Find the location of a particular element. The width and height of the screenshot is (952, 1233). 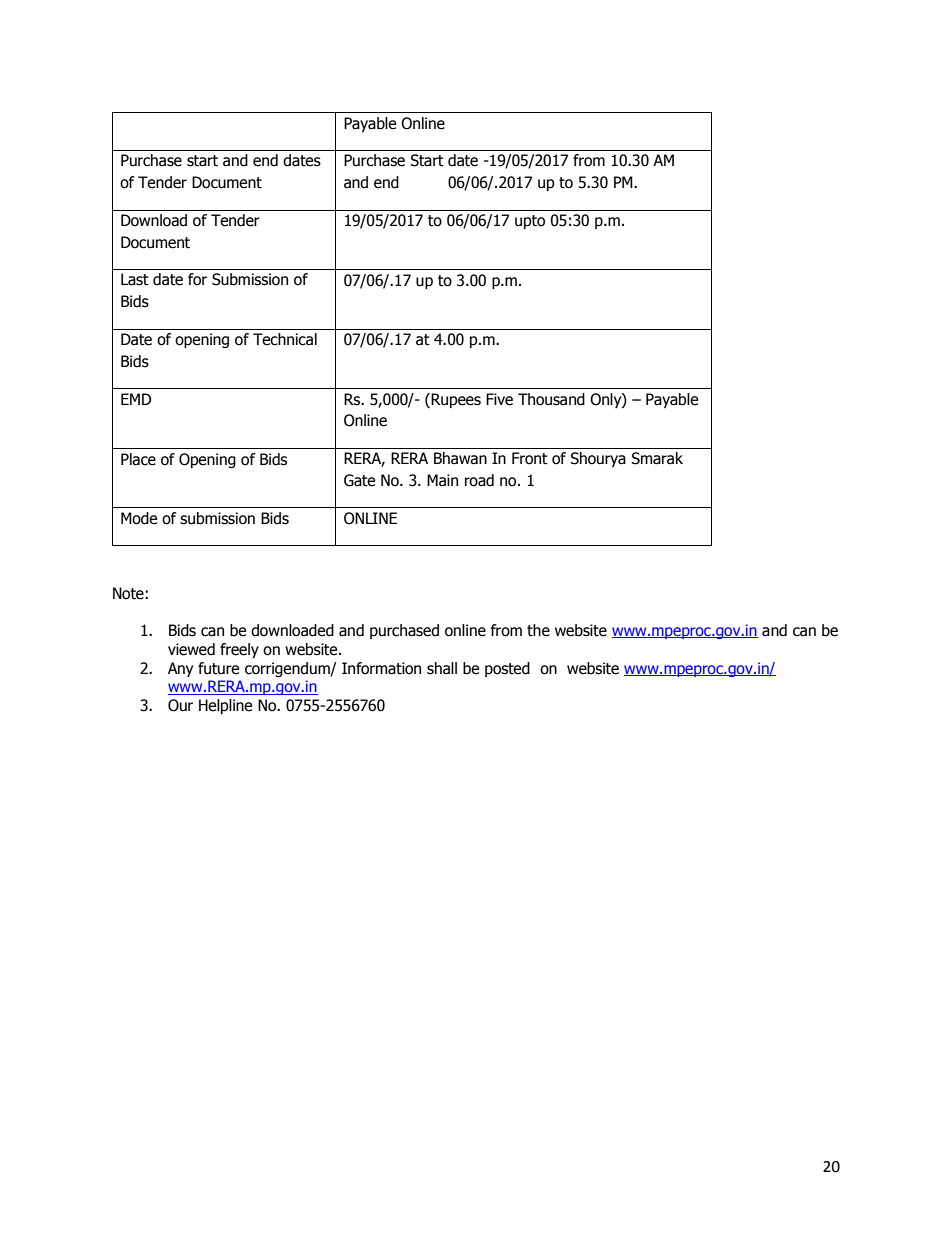

Place is located at coordinates (138, 459).
